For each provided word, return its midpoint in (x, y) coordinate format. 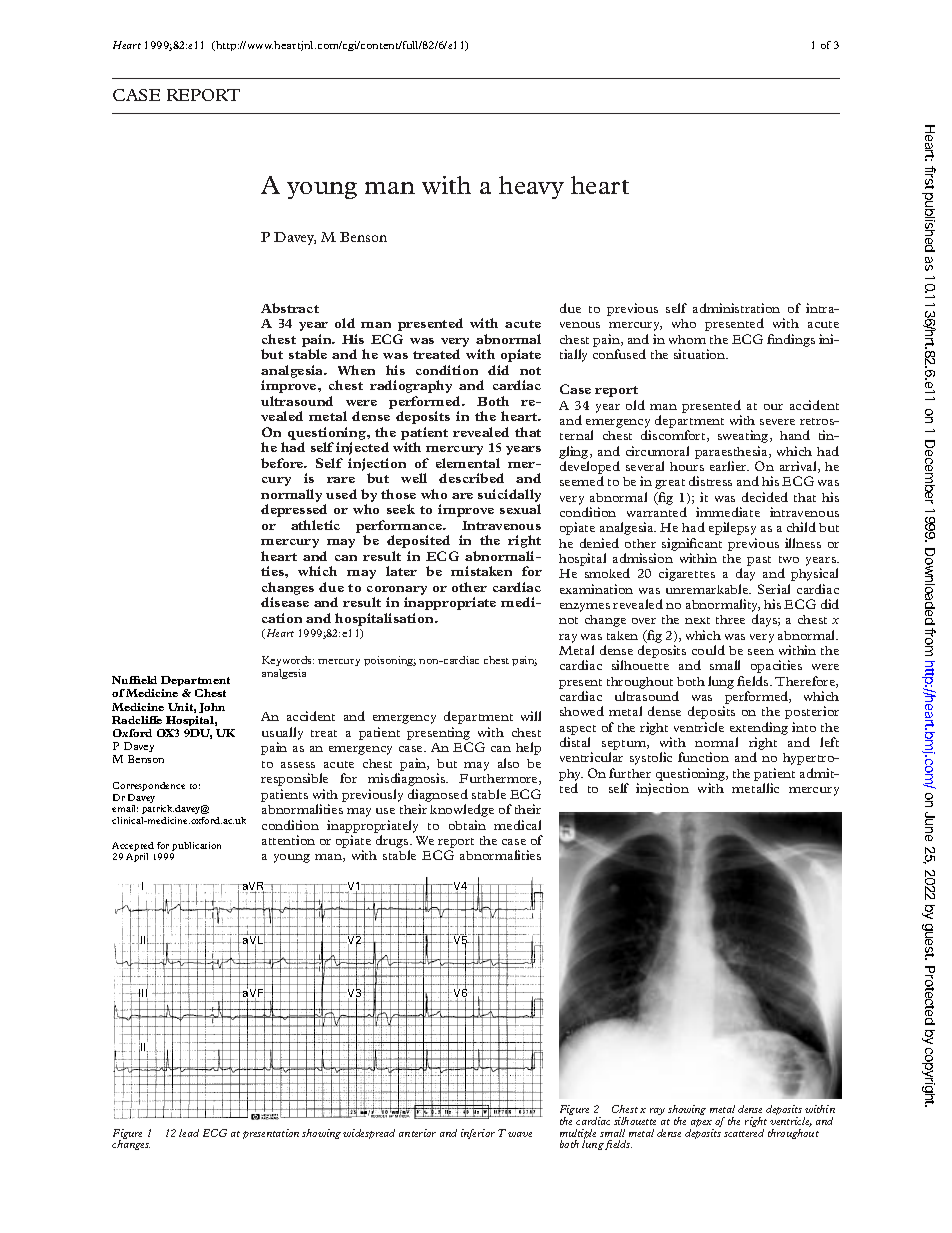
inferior (478, 1134)
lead (189, 1133)
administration (736, 308)
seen (761, 652)
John (212, 708)
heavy (531, 187)
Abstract (290, 308)
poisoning (390, 661)
